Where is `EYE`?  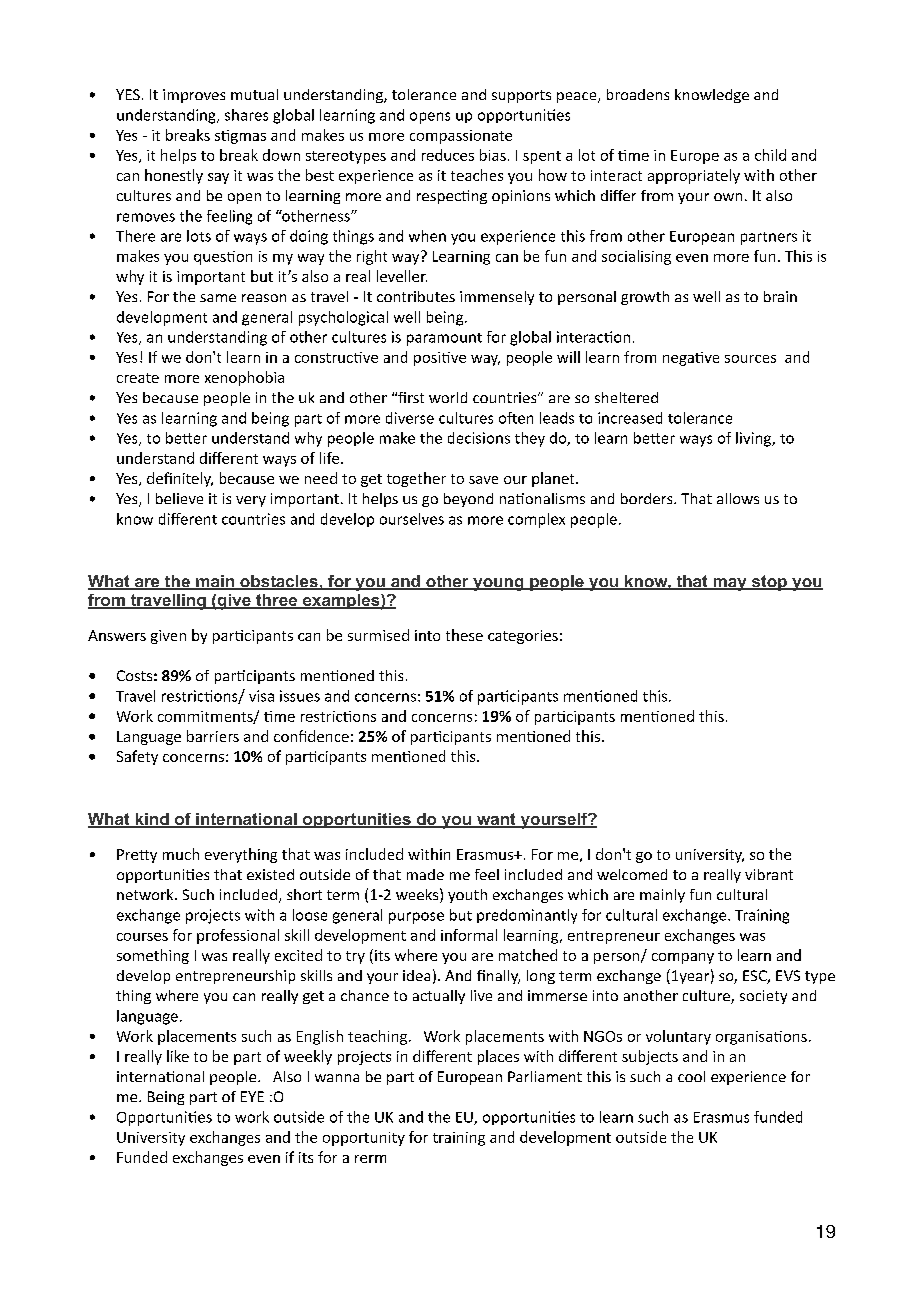
EYE is located at coordinates (252, 1096).
